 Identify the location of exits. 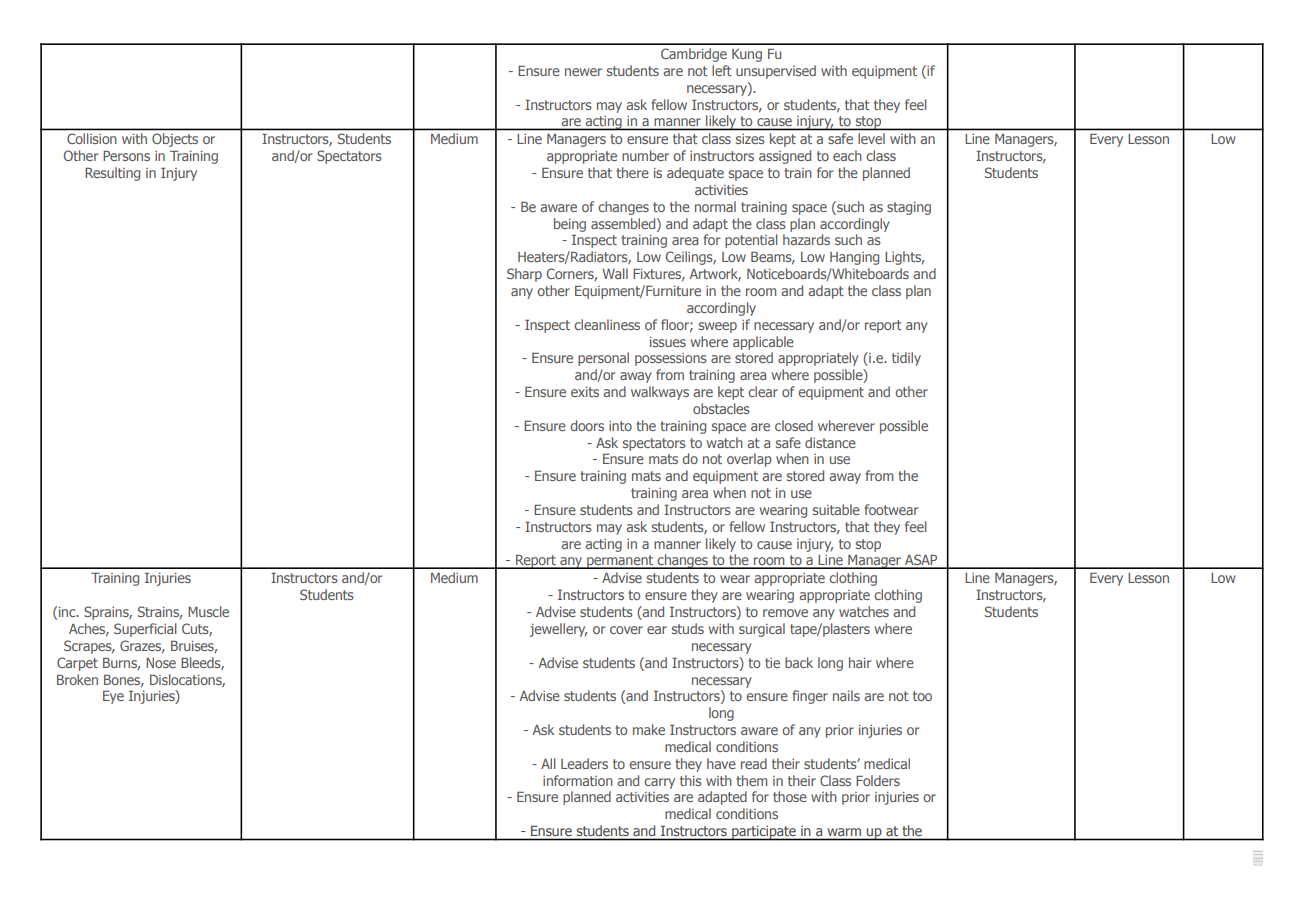
(585, 392).
